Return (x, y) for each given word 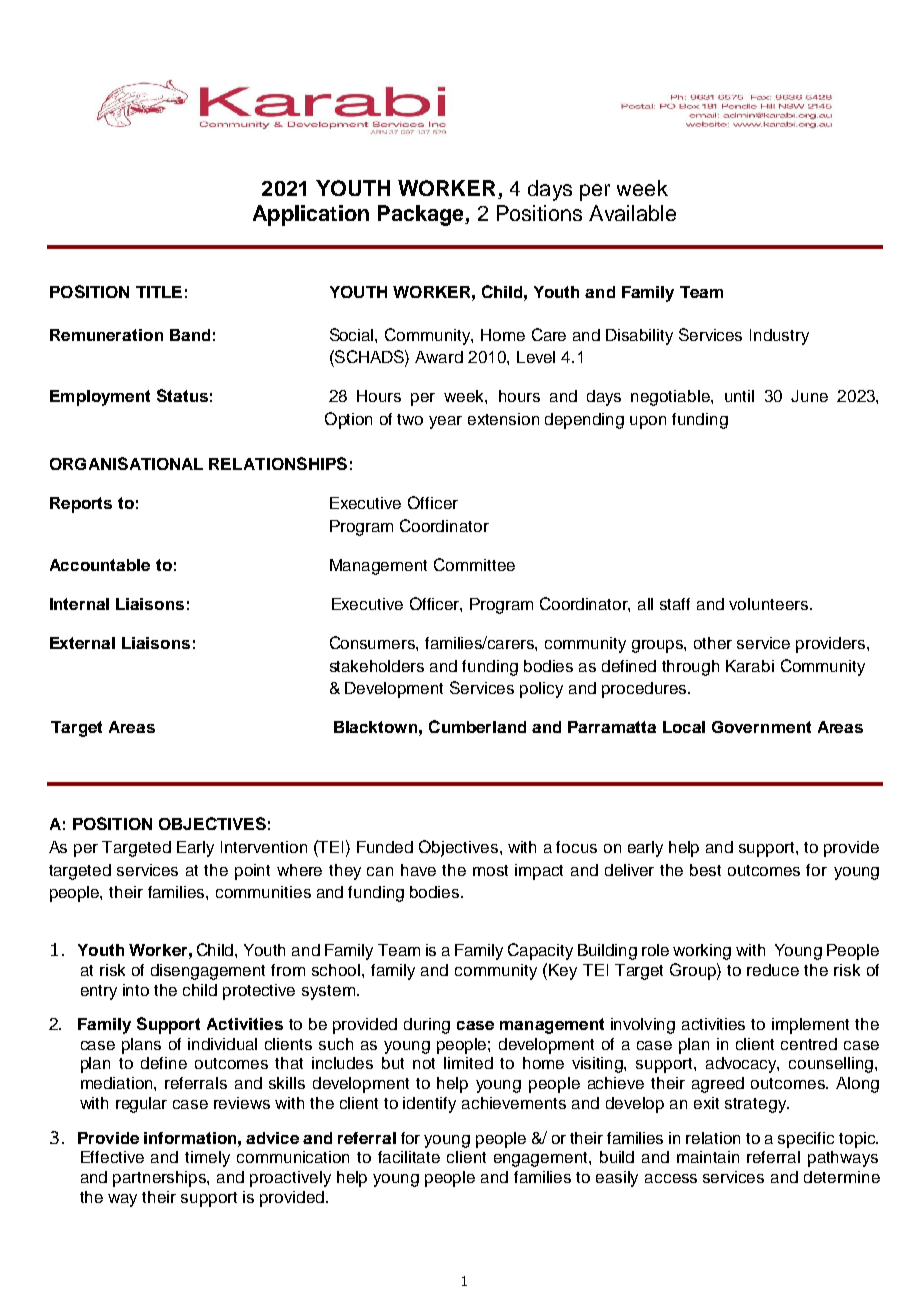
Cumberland (477, 726)
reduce (773, 970)
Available (632, 213)
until (739, 396)
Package (422, 215)
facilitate (409, 1157)
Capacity (540, 951)
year (445, 422)
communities (263, 892)
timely (207, 1159)
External (82, 643)
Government (761, 727)
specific (806, 1140)
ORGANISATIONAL (126, 463)
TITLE (159, 292)
